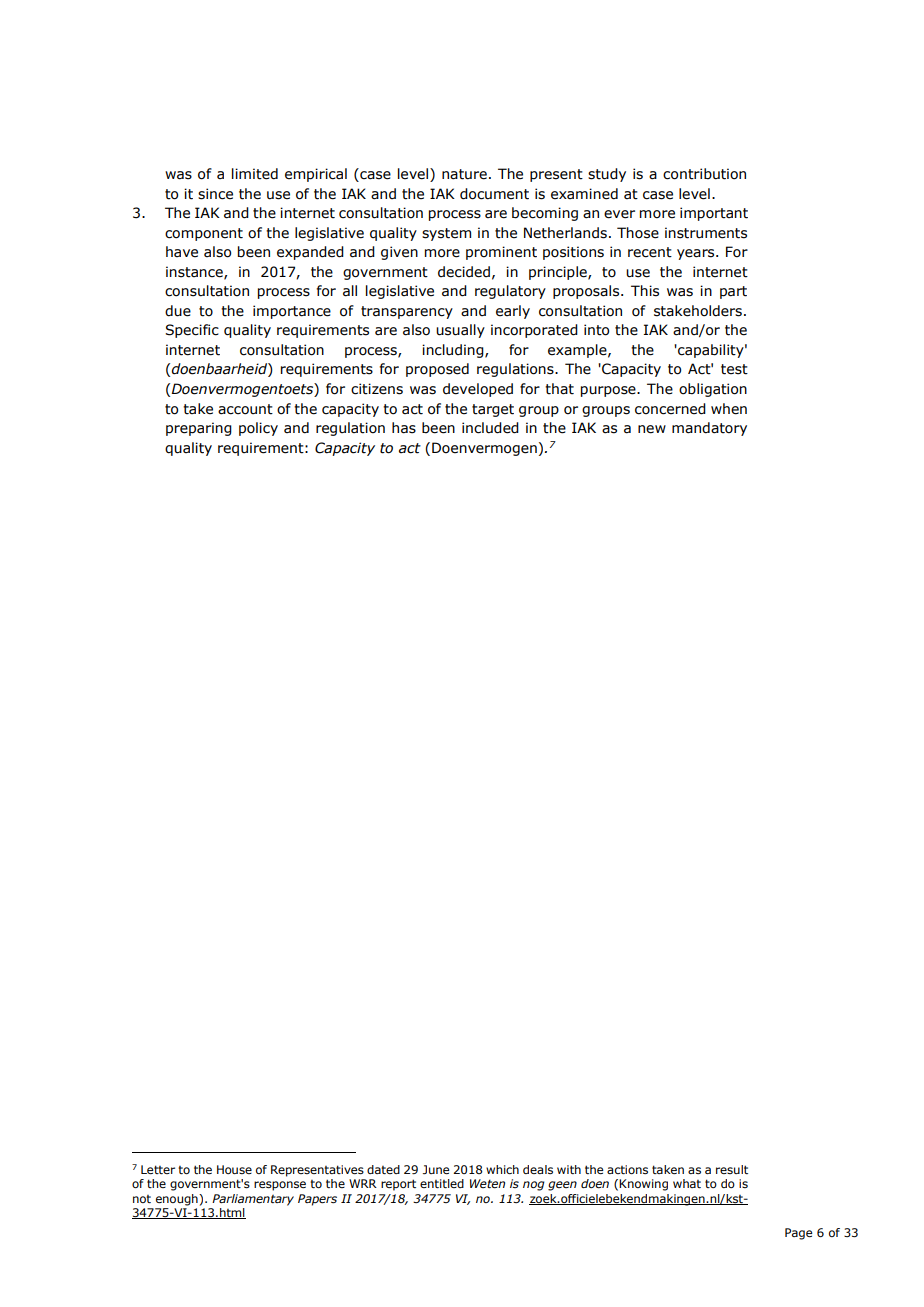  What do you see at coordinates (709, 429) in the screenshot?
I see `mandatory` at bounding box center [709, 429].
